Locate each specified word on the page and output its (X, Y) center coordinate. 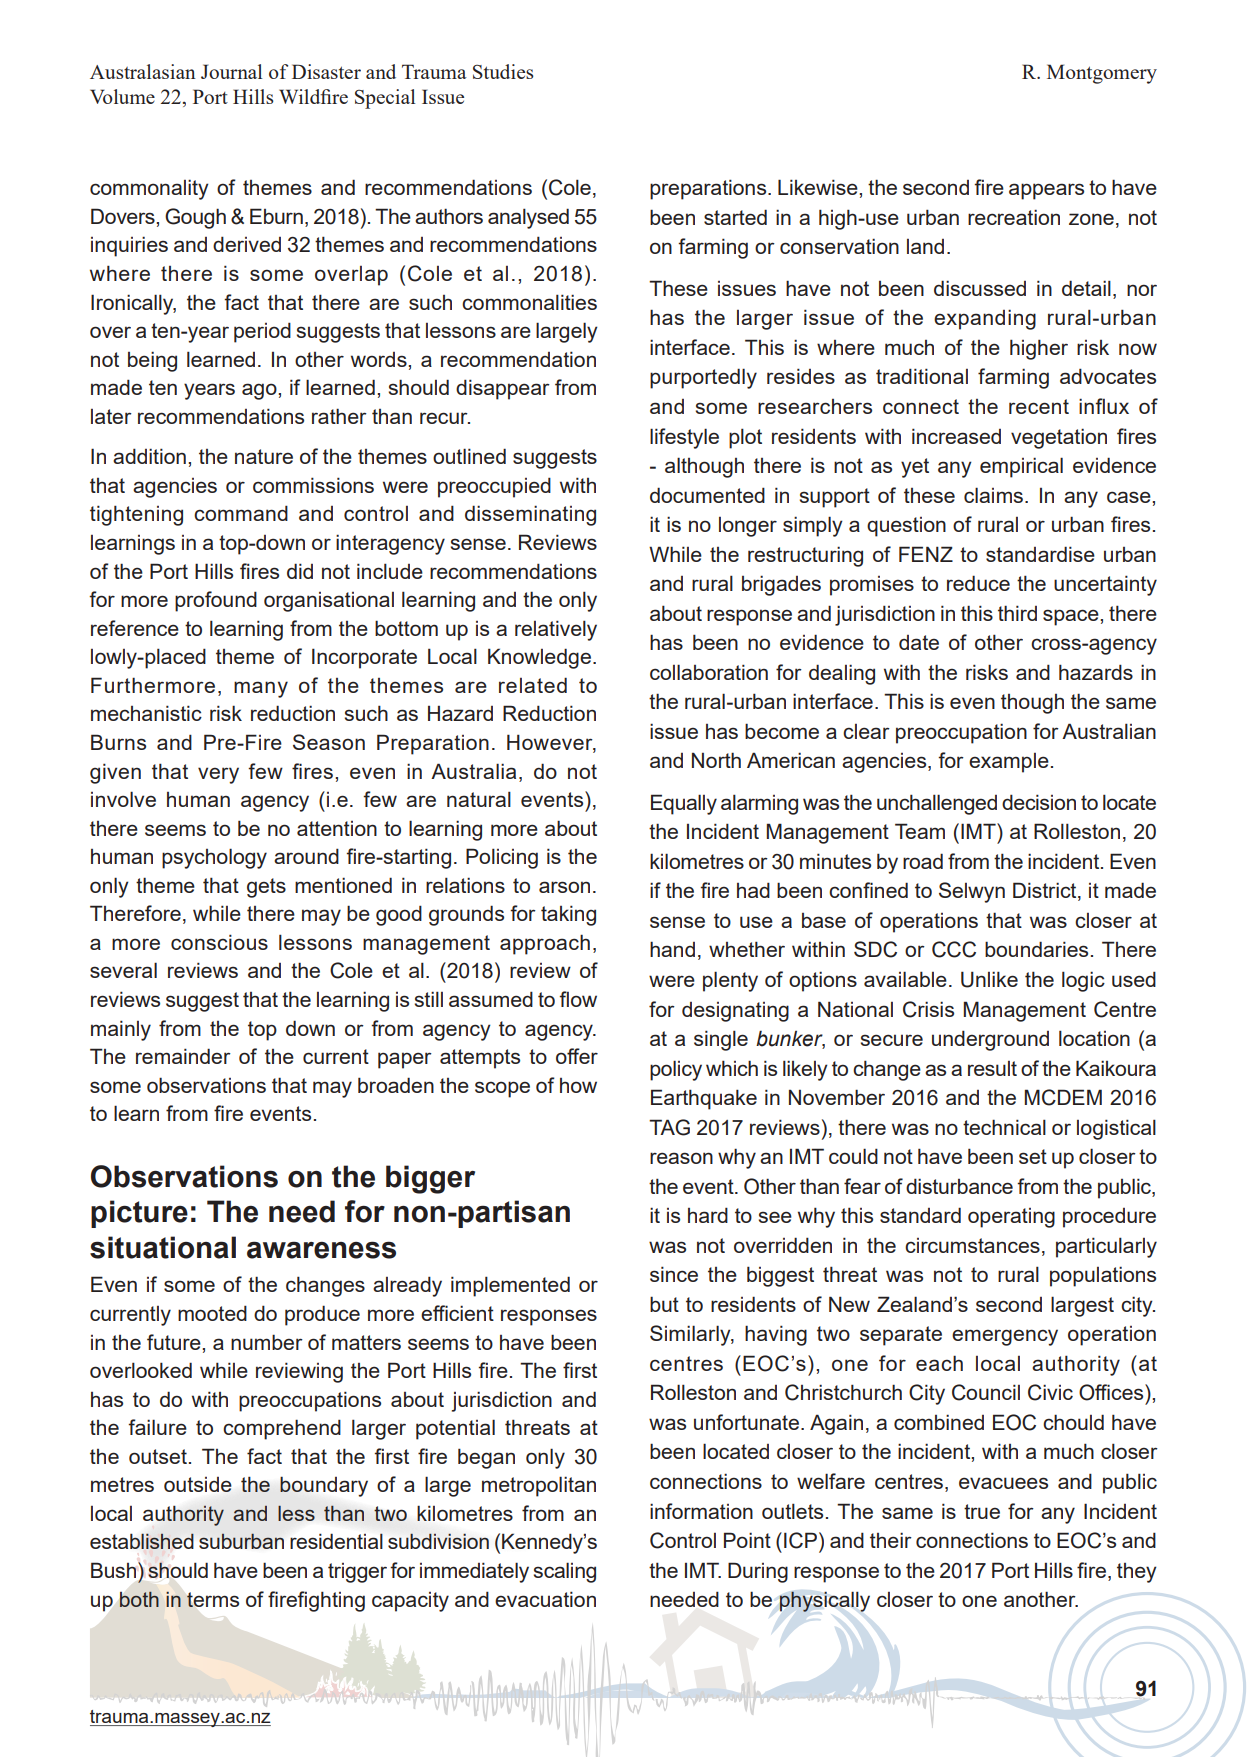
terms (213, 1599)
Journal (231, 71)
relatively (556, 630)
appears (1046, 191)
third (1017, 613)
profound (216, 601)
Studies (503, 71)
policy (676, 1070)
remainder (183, 1056)
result (992, 1068)
